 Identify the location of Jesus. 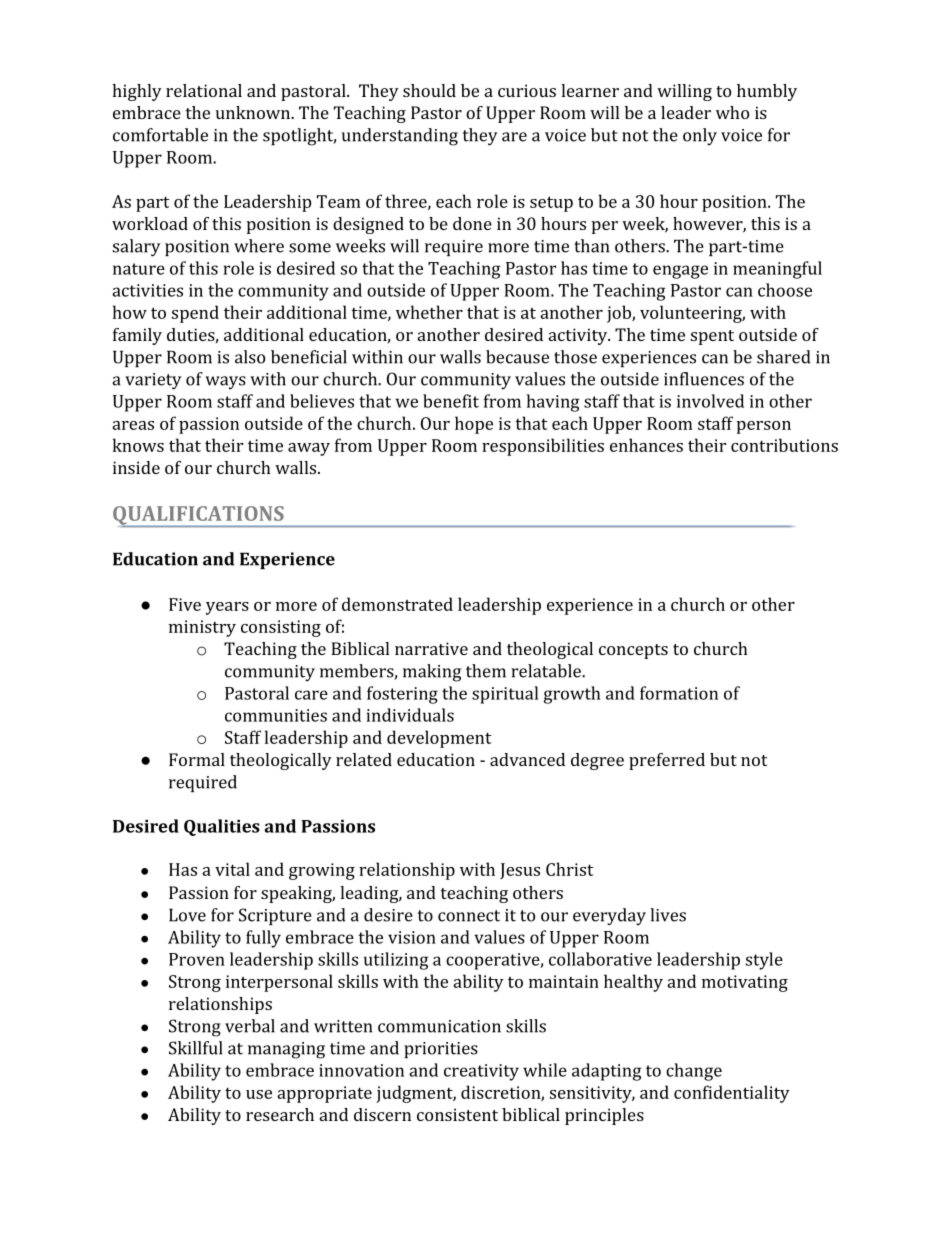
(520, 871).
